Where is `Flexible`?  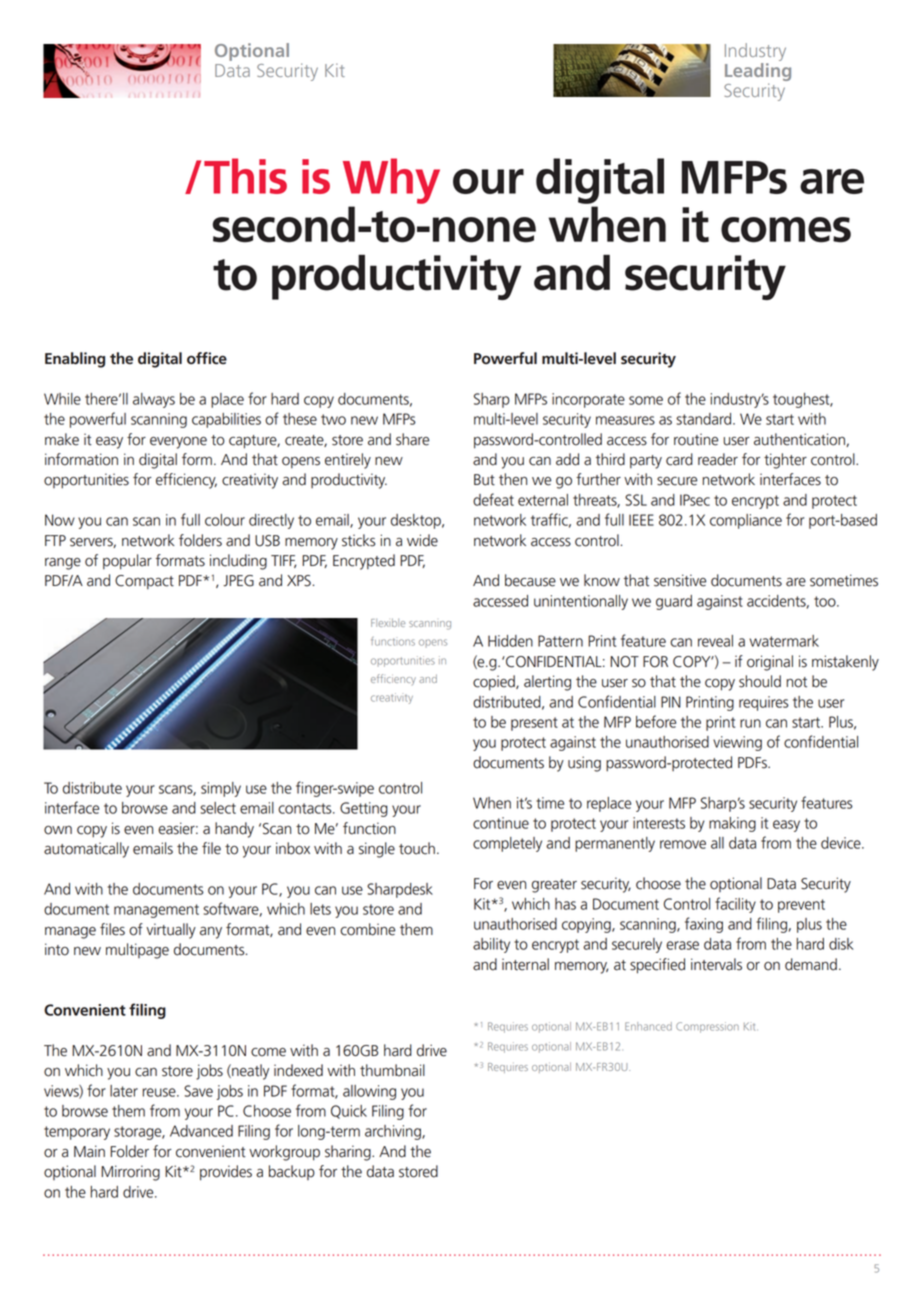
Flexible is located at coordinates (388, 622).
